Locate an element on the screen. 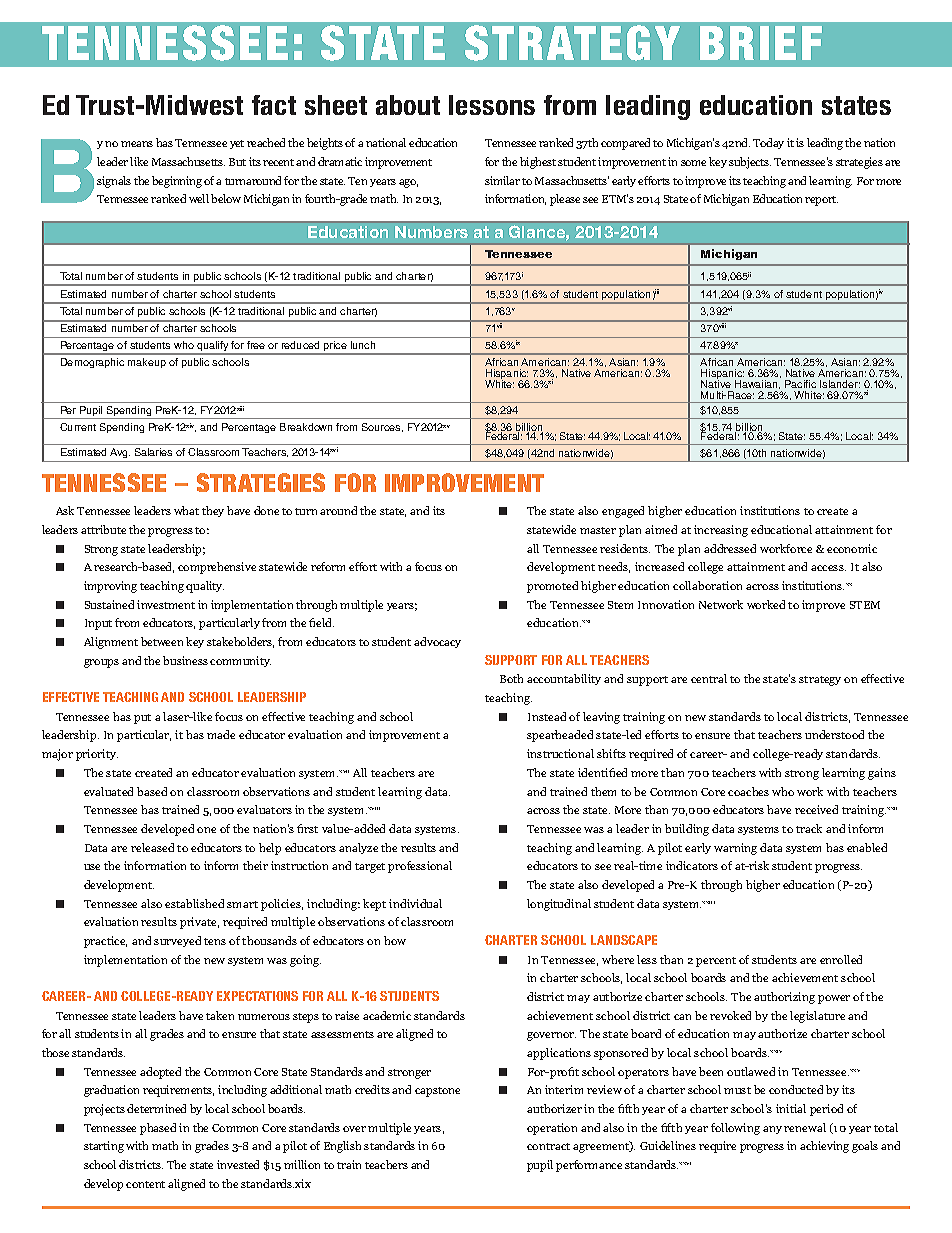  about is located at coordinates (408, 105).
